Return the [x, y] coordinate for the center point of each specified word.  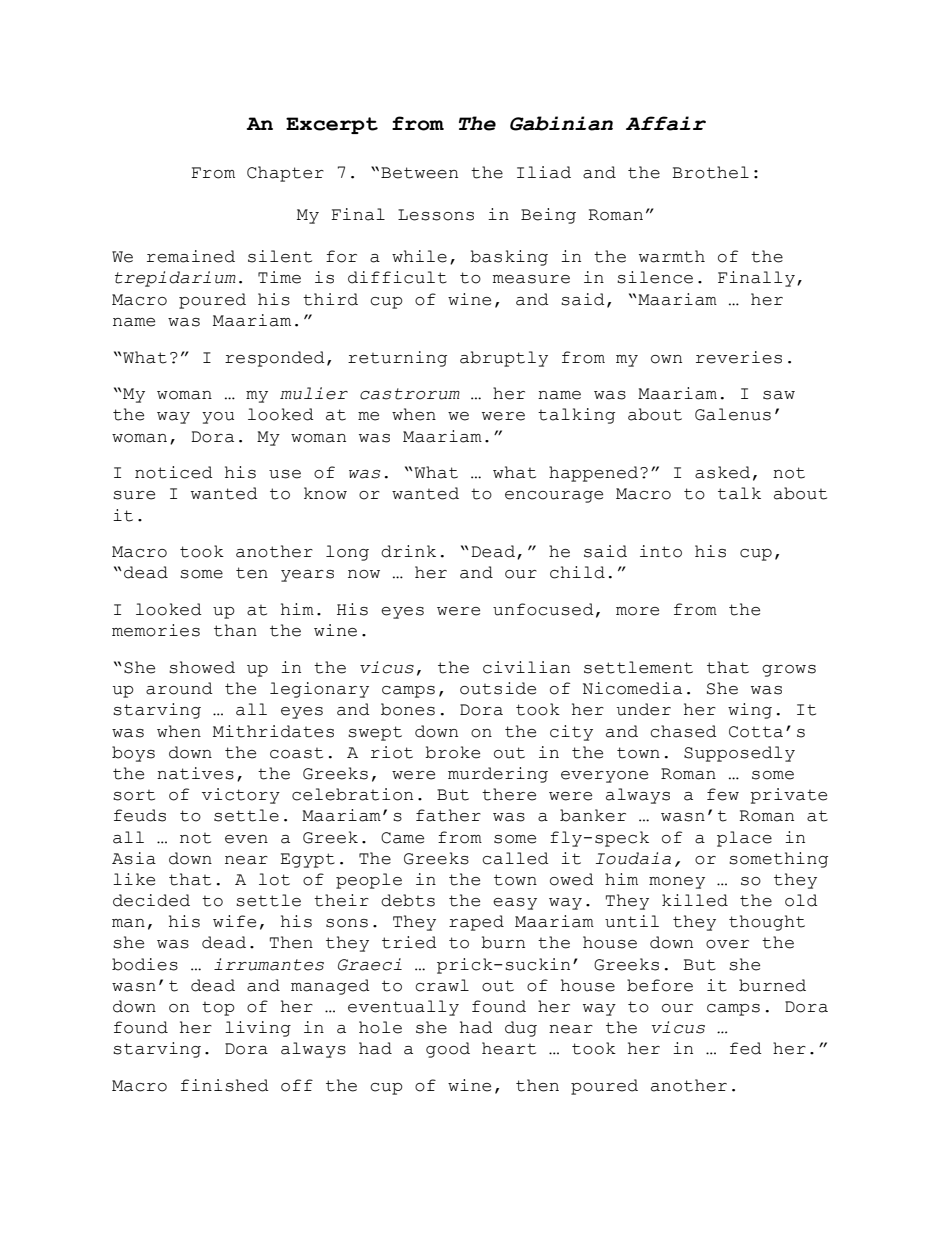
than [235, 630]
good [448, 1050]
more [637, 611]
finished [225, 1085]
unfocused [543, 609]
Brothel [710, 172]
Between [419, 173]
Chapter [285, 174]
